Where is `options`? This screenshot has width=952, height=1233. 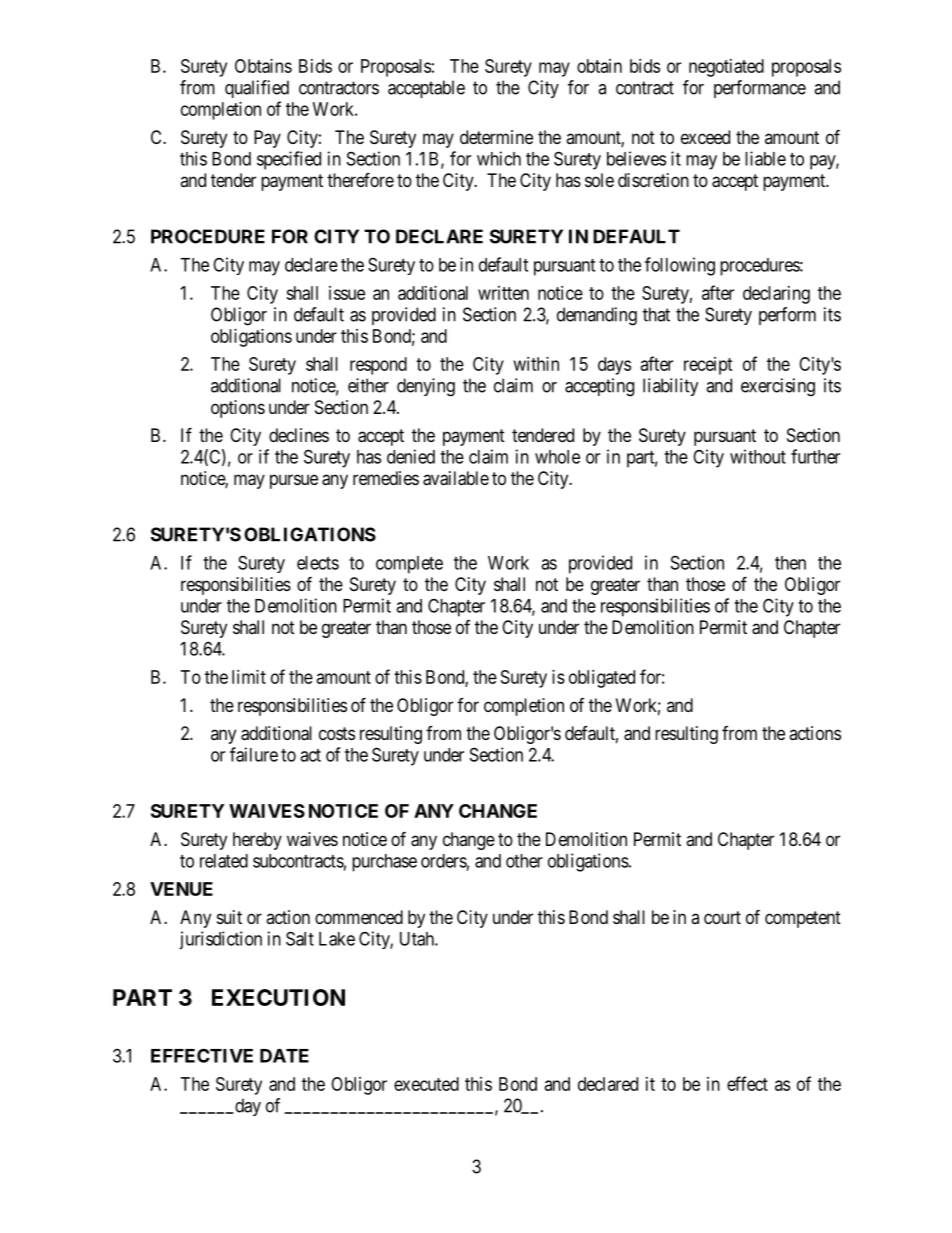
options is located at coordinates (238, 409).
